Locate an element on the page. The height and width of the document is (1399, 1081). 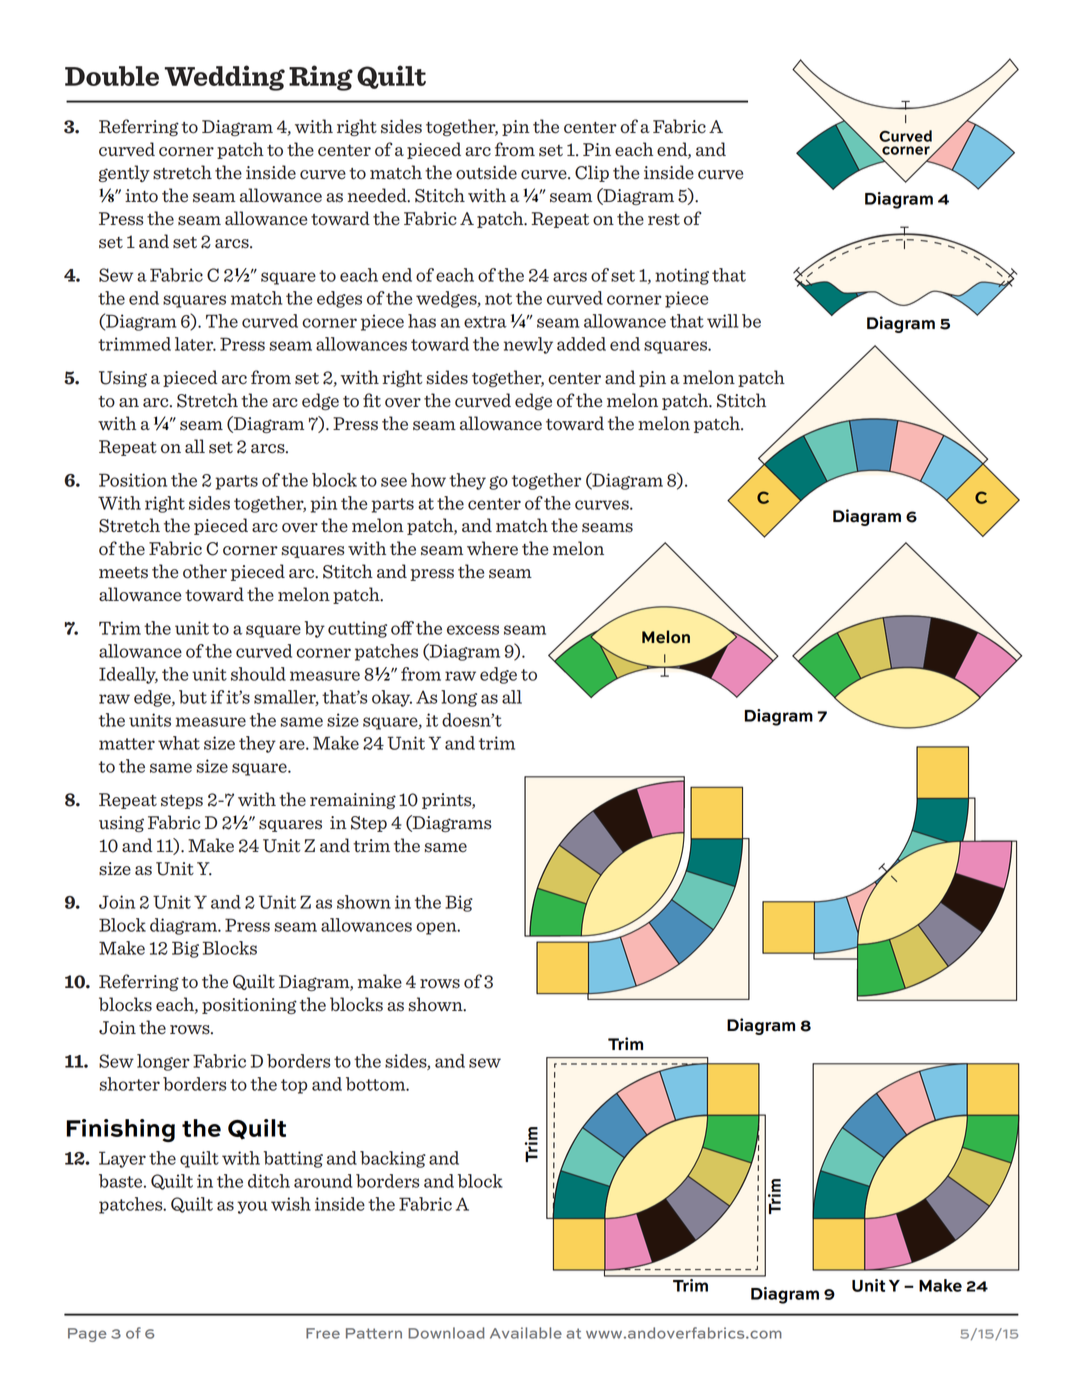
what is located at coordinates (179, 743).
